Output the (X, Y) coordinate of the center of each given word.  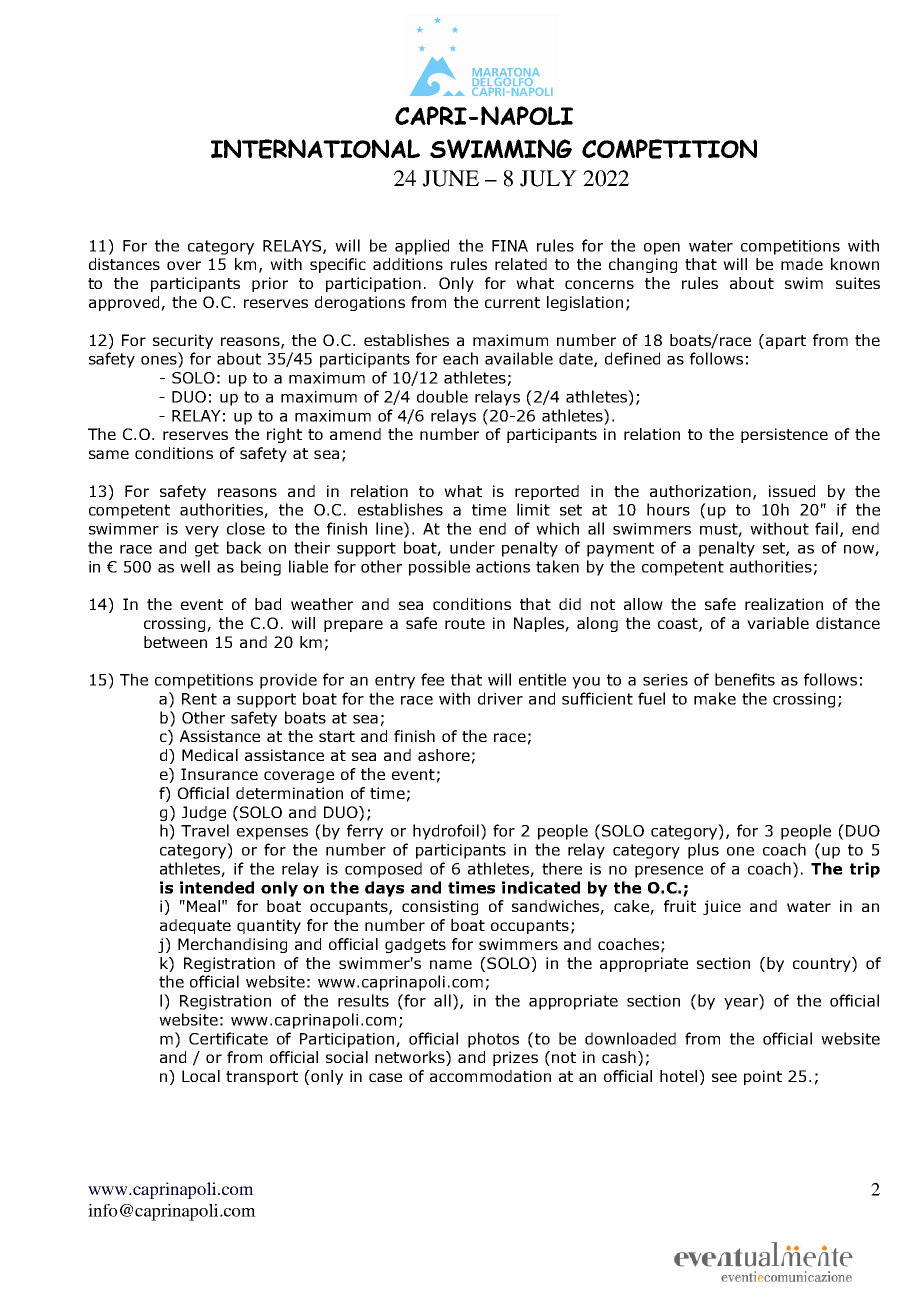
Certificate (228, 1038)
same (109, 454)
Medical (210, 755)
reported (547, 492)
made (802, 264)
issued (792, 491)
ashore (444, 755)
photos (493, 1040)
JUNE (450, 178)
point (763, 1077)
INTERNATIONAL (315, 149)
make (715, 698)
